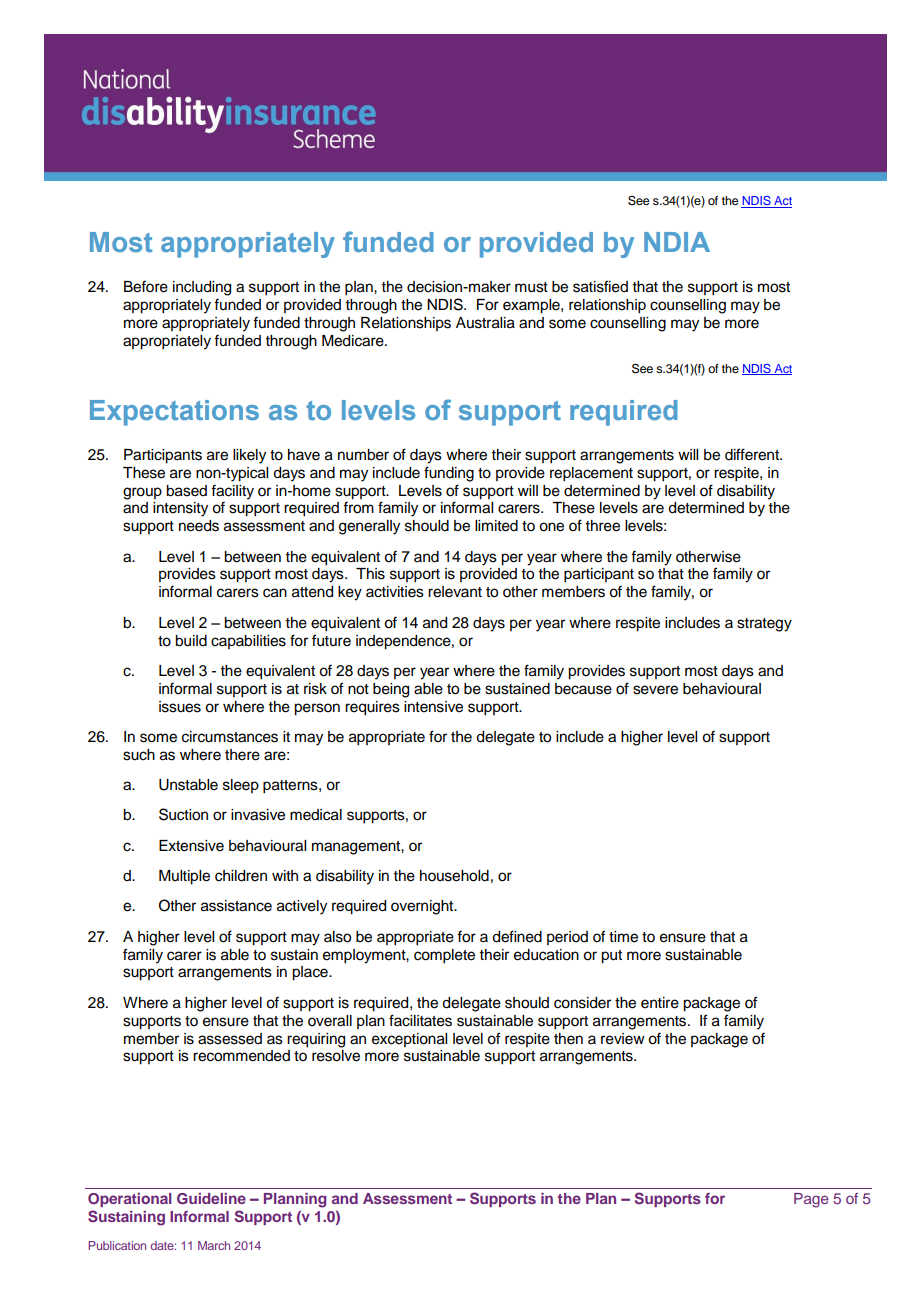 This document has width=924, height=1309. Describe the element at coordinates (230, 1039) in the document. I see `assessed` at that location.
